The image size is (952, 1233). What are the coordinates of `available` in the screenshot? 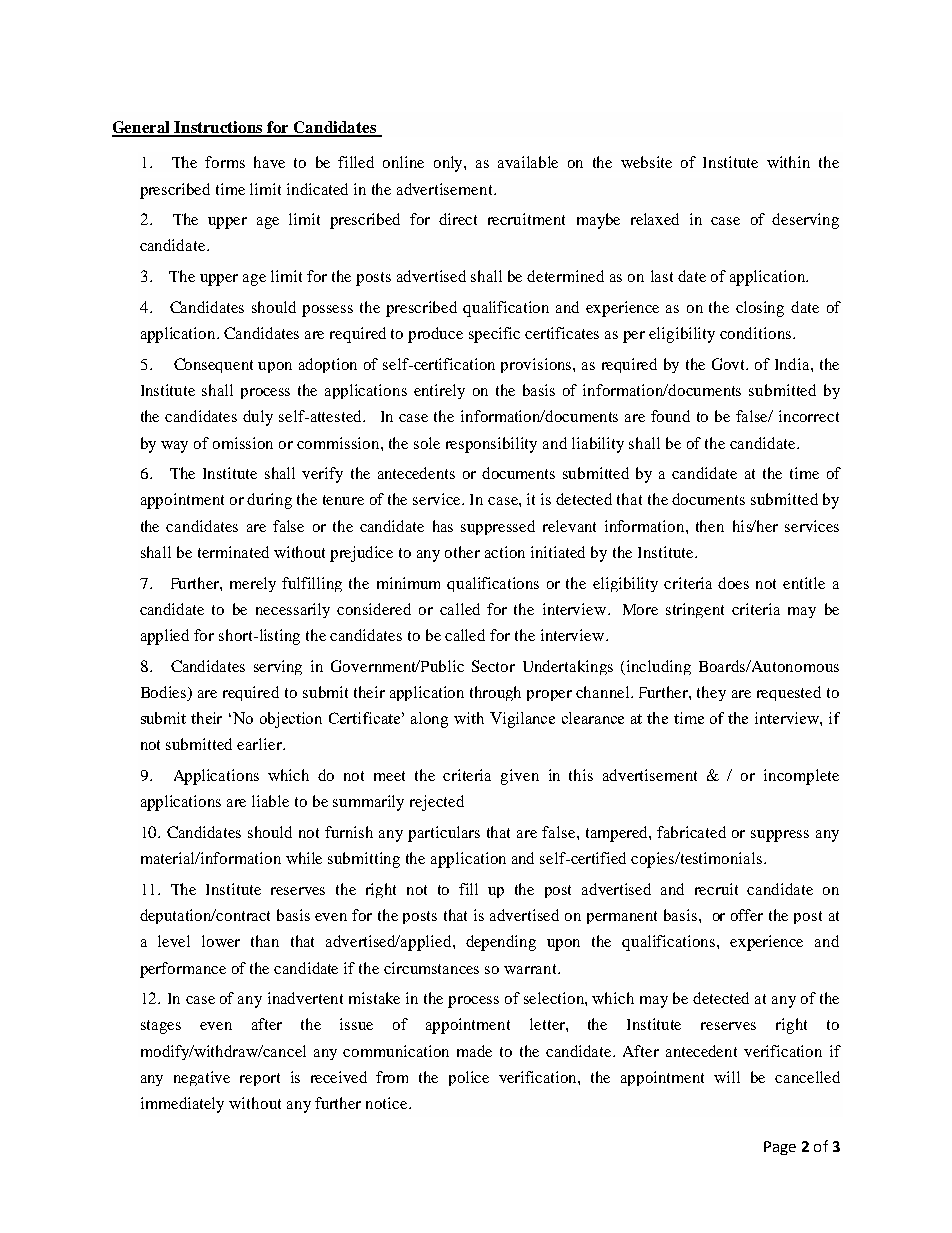 It's located at (528, 162).
